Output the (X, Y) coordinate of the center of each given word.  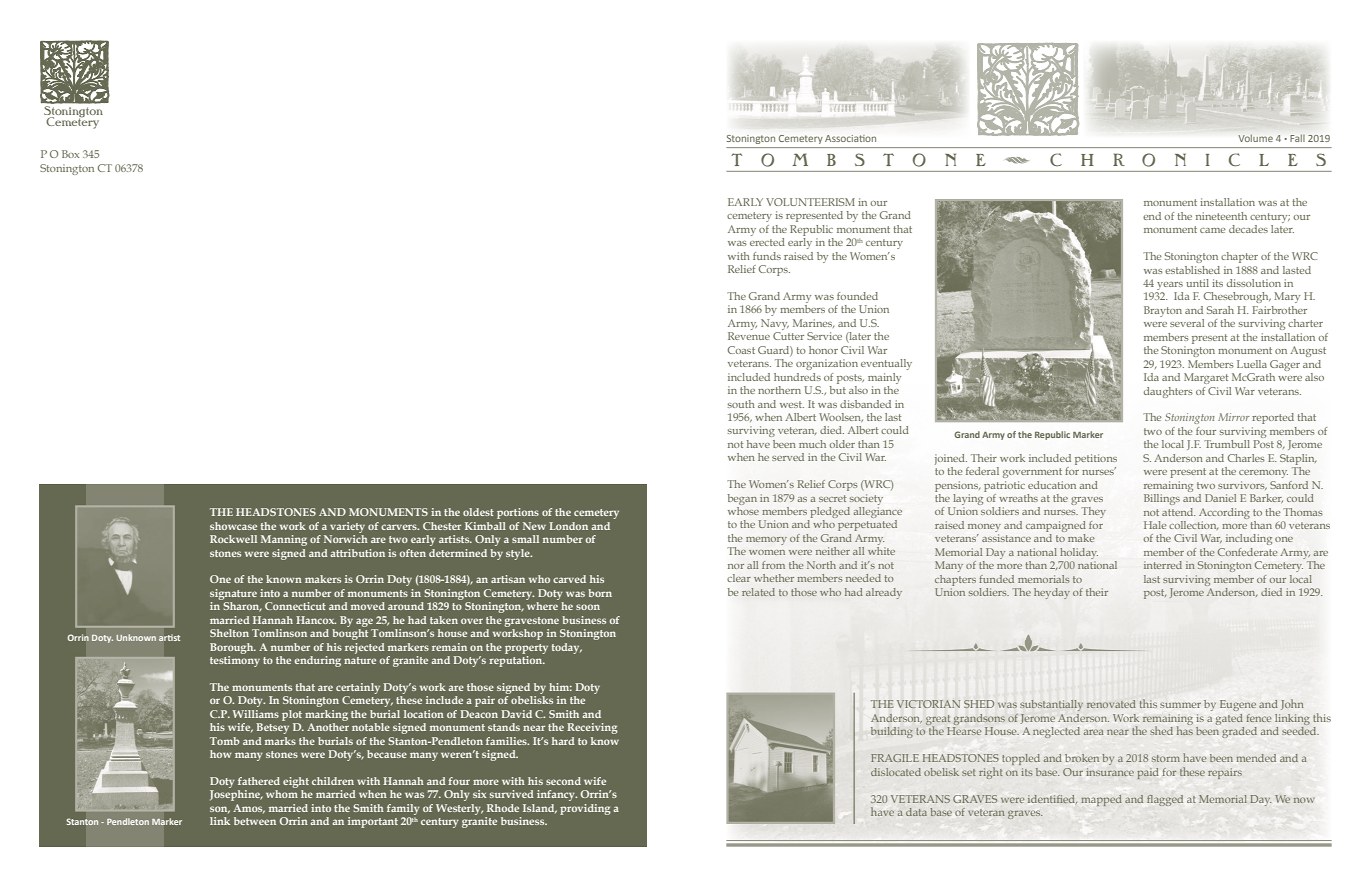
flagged (1165, 800)
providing (585, 809)
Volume (1255, 138)
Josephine (236, 795)
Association (850, 138)
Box (70, 154)
